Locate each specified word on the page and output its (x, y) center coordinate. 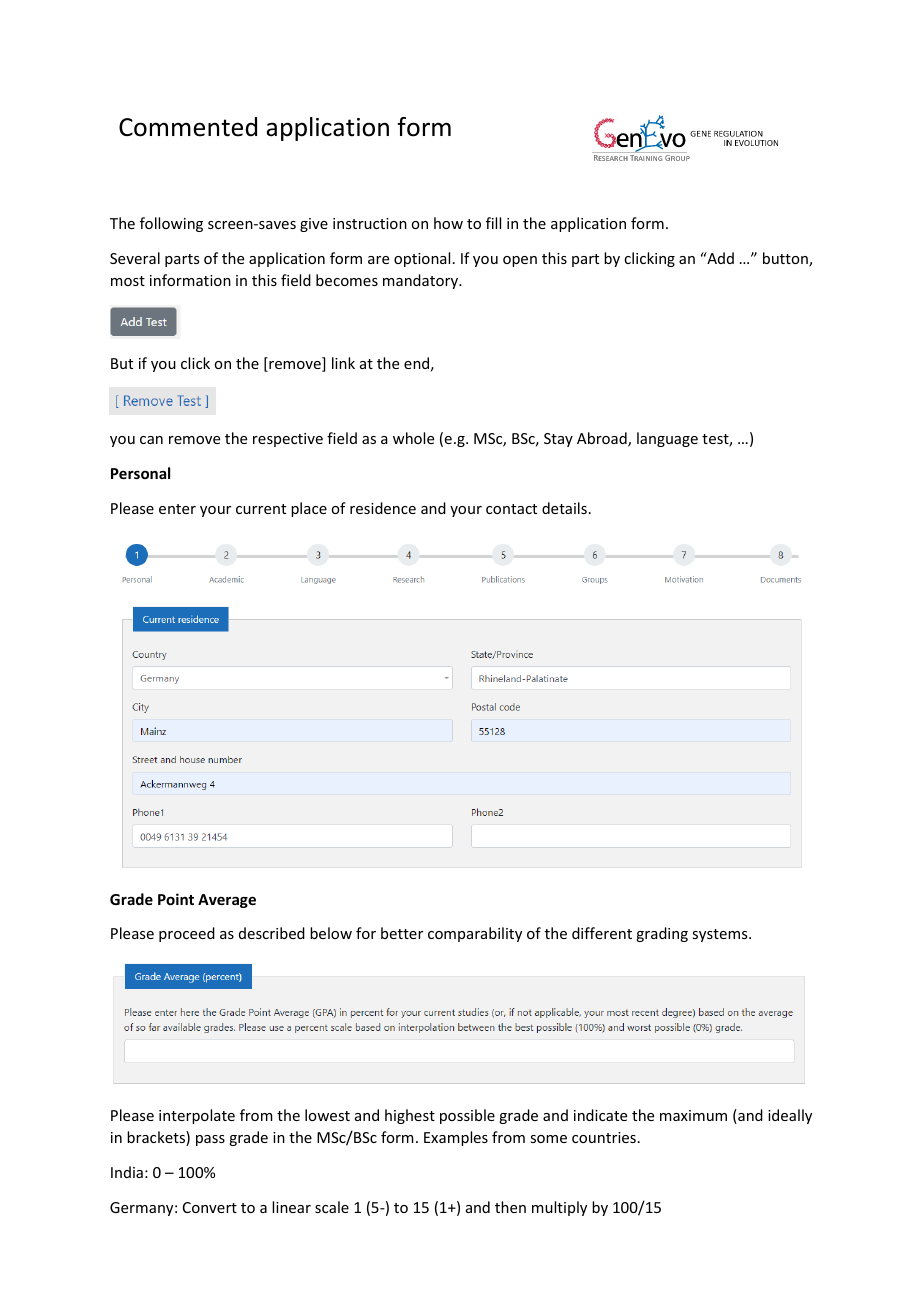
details (564, 508)
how (448, 223)
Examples (456, 1138)
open (520, 261)
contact (511, 509)
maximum (693, 1115)
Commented (188, 127)
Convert (210, 1207)
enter (177, 509)
